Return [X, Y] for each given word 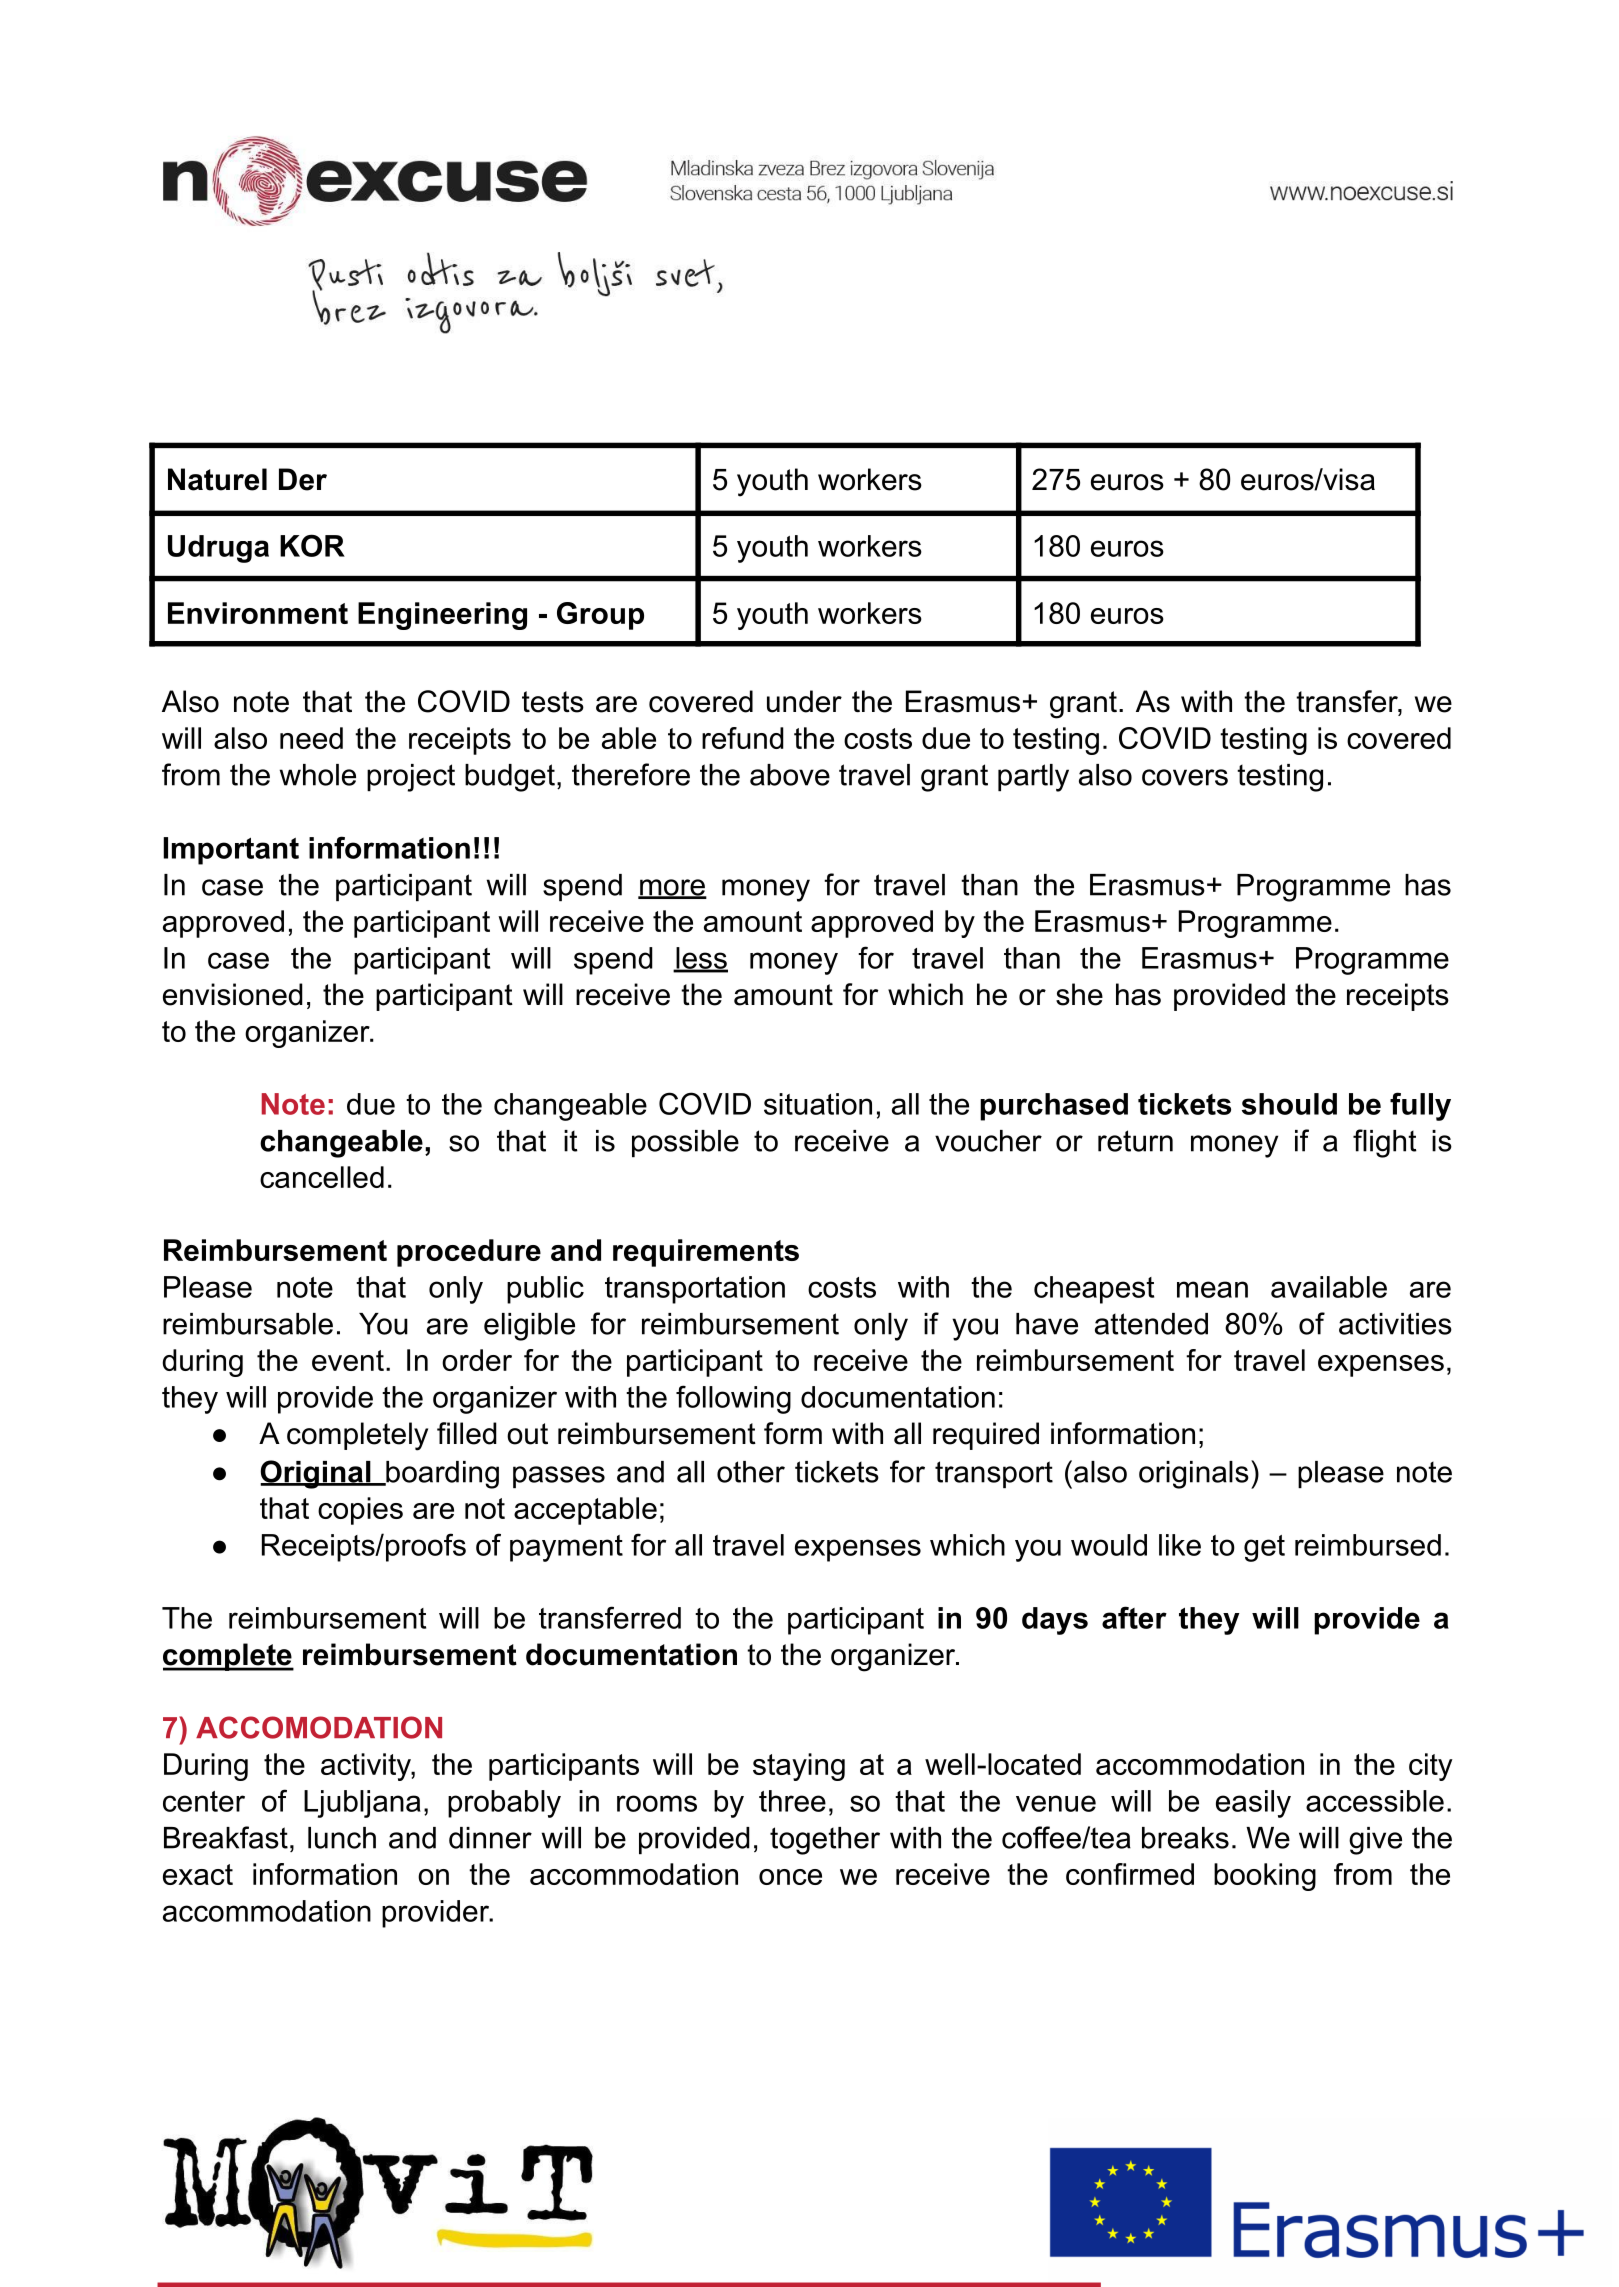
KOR [312, 545]
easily [1253, 1804]
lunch [342, 1838]
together [825, 1841]
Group [600, 616]
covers [1185, 777]
